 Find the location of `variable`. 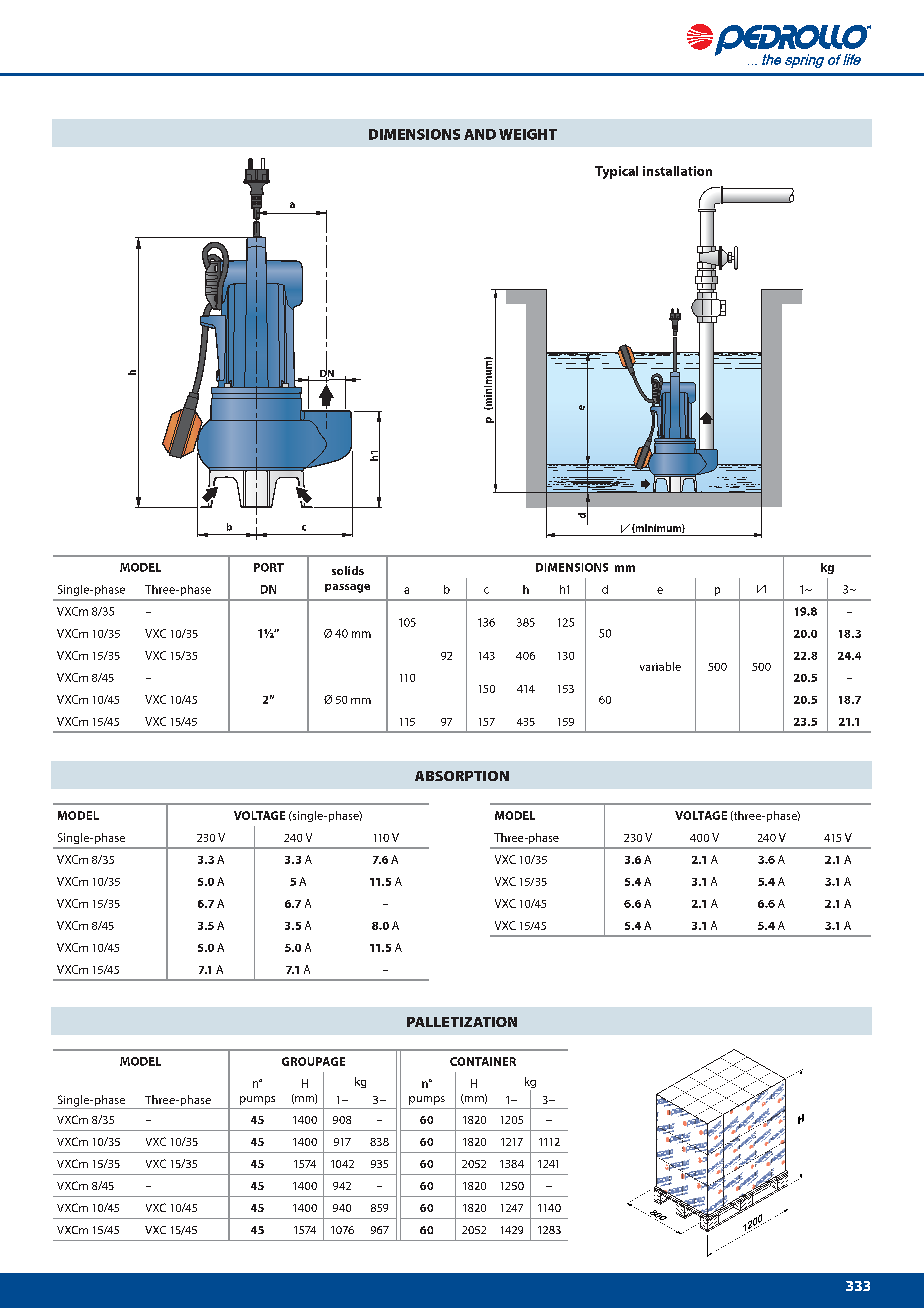

variable is located at coordinates (660, 666).
